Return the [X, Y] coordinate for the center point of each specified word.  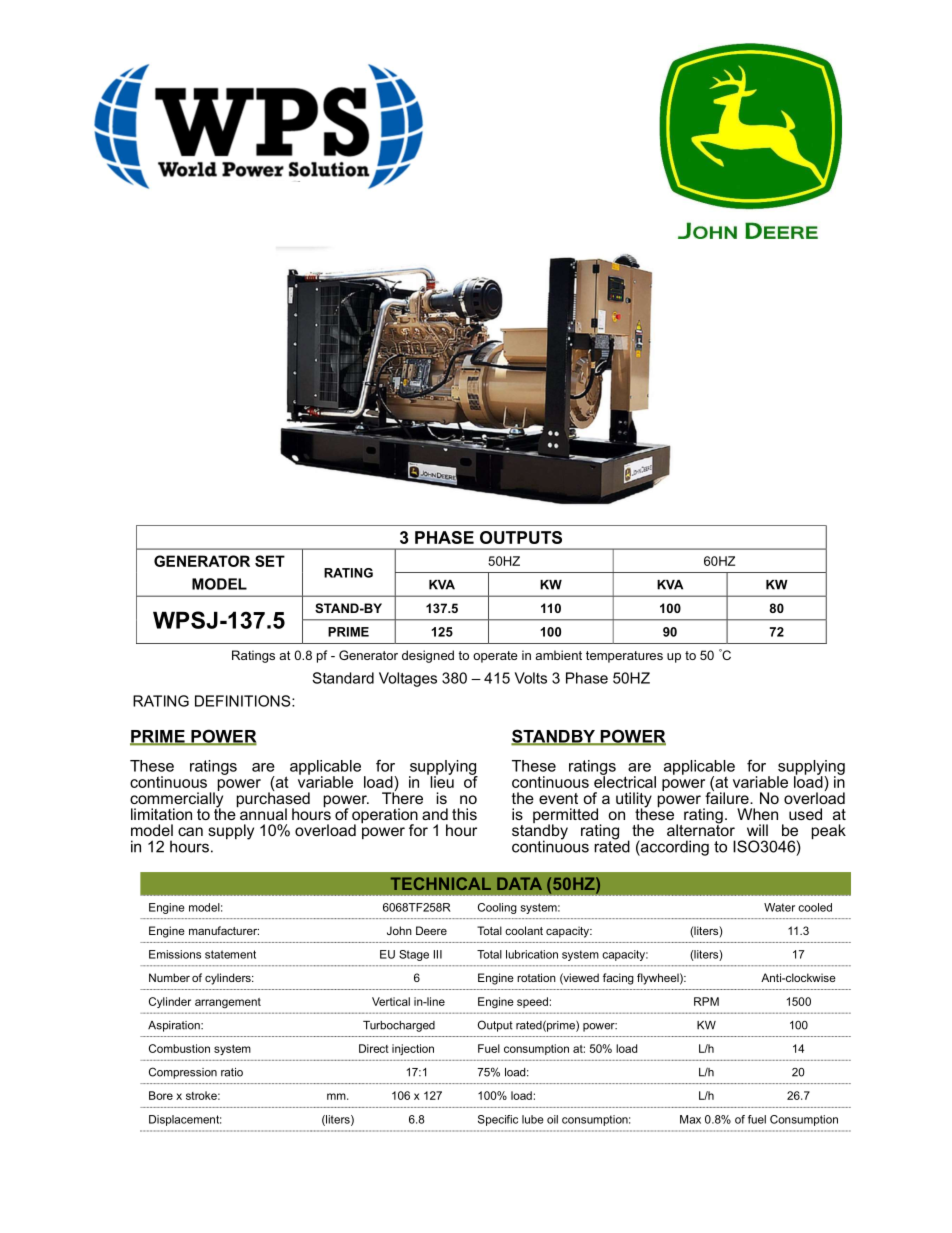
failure [728, 796]
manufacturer [224, 930]
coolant [524, 930]
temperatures [624, 657]
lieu [441, 781]
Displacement [185, 1120]
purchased [273, 800]
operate [495, 657]
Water [779, 907]
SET [270, 561]
